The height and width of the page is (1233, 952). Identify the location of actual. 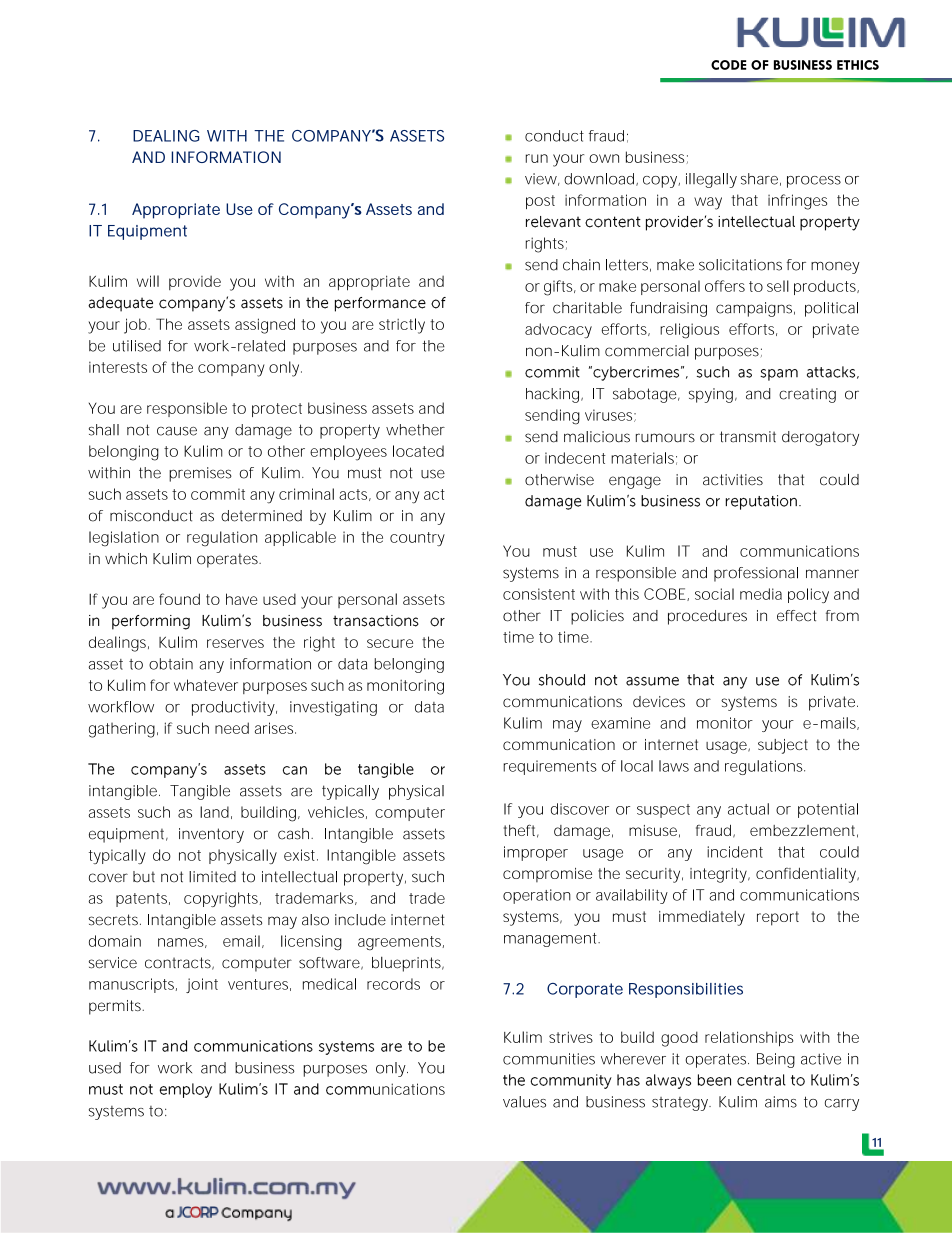
(748, 809).
